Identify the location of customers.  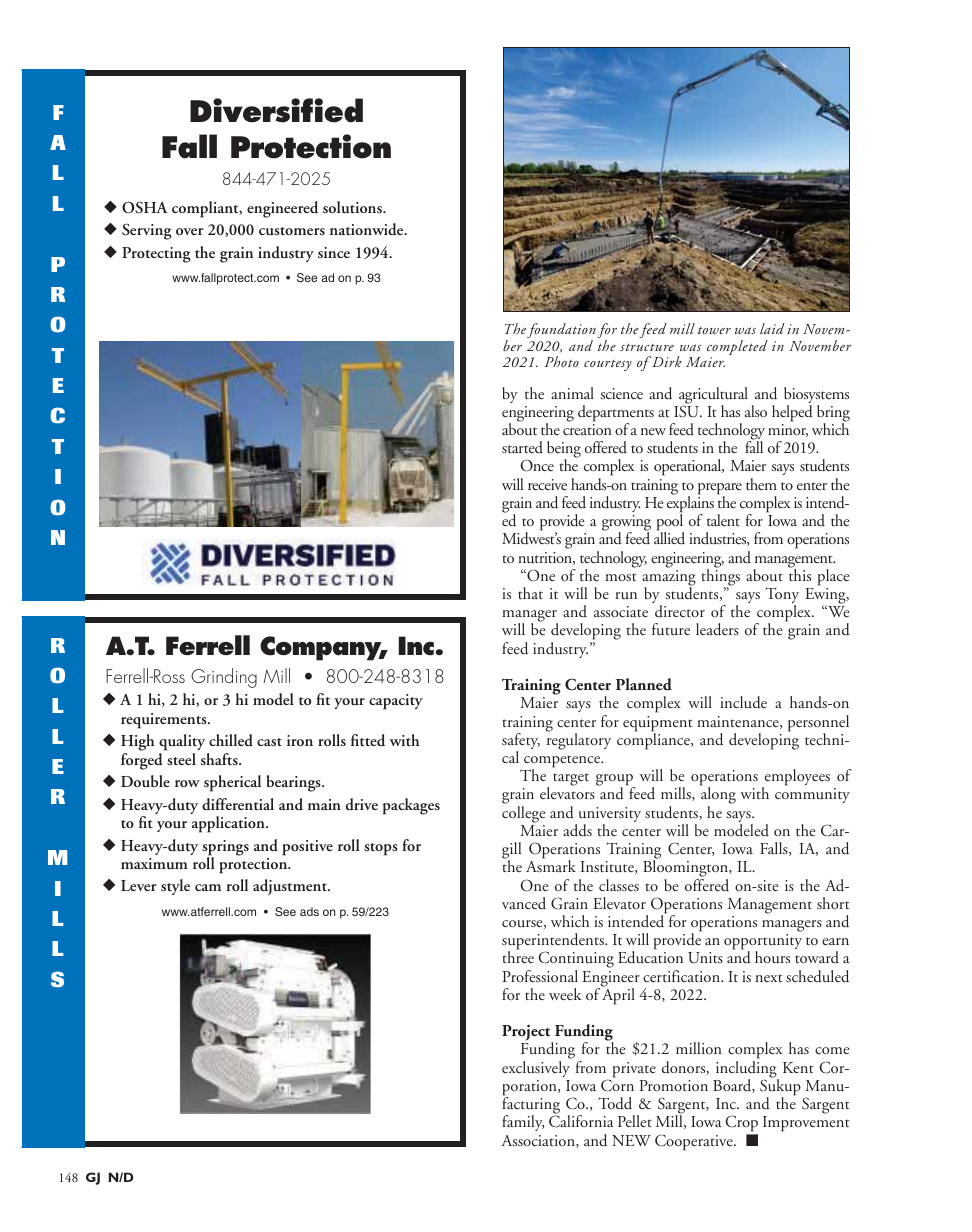
(292, 231).
